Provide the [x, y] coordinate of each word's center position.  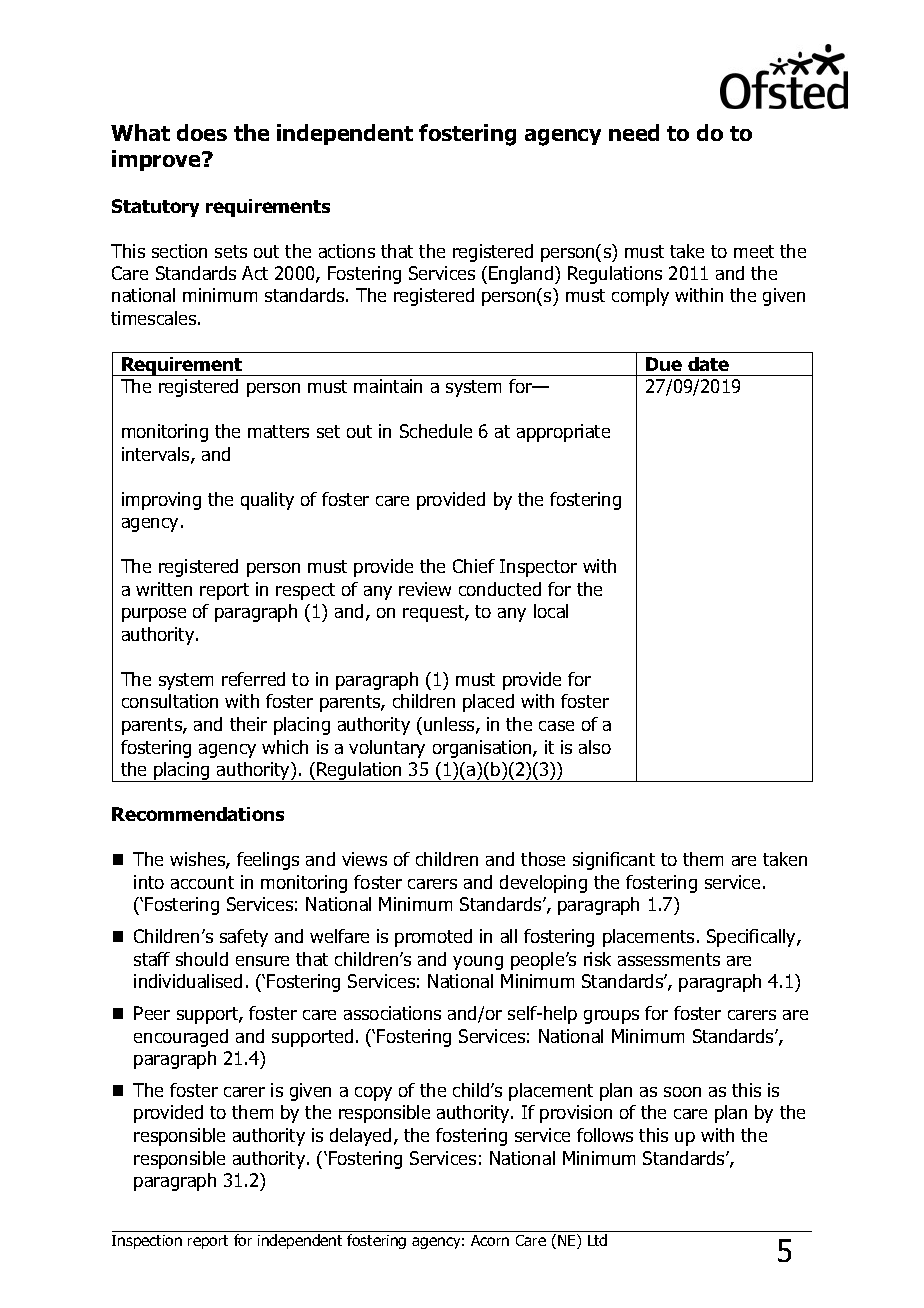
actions [347, 251]
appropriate [563, 433]
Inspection [147, 1242]
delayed [360, 1137]
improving [161, 501]
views [364, 859]
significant [614, 861]
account [202, 882]
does [202, 132]
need [634, 132]
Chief [474, 566]
